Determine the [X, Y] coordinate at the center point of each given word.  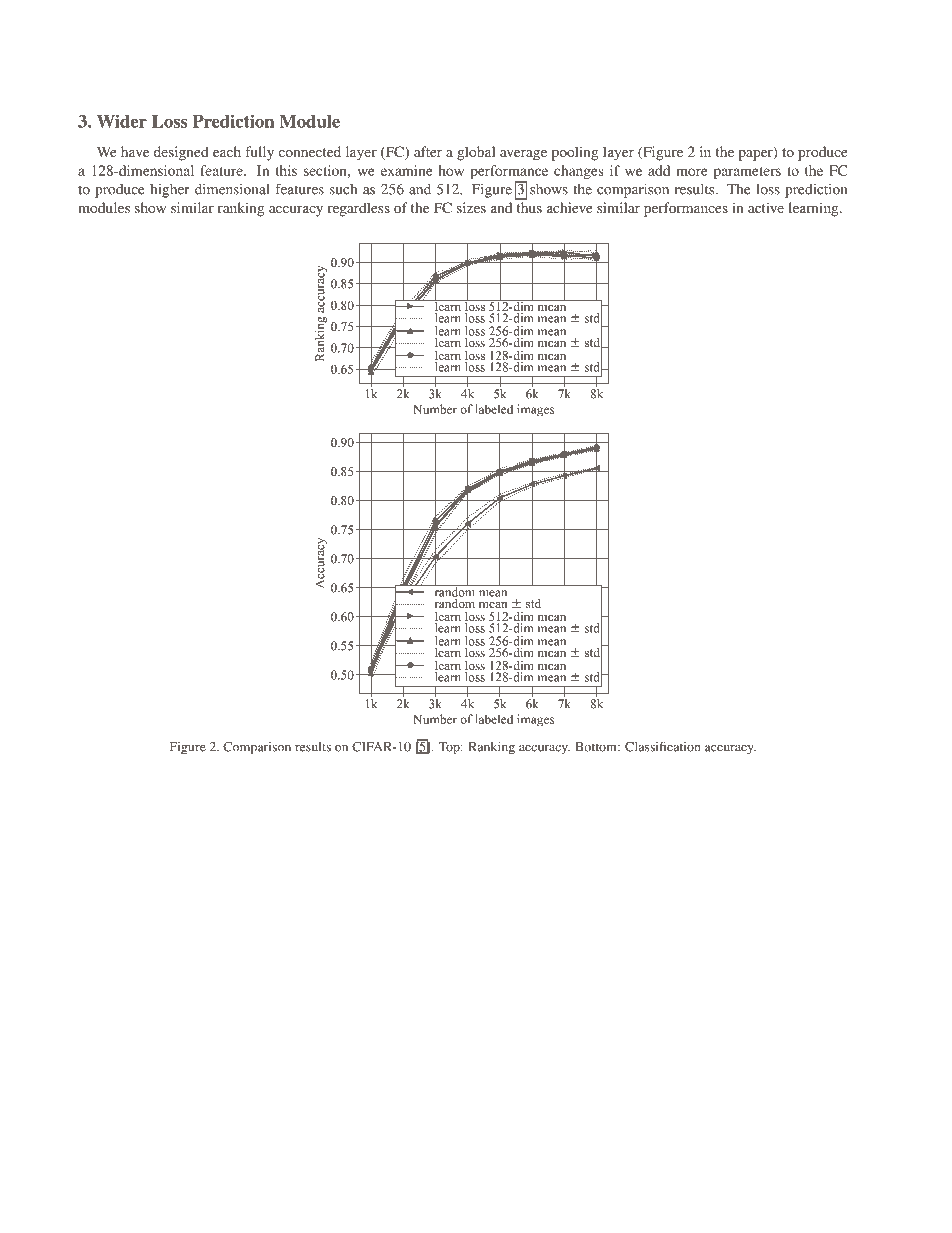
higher [170, 190]
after [428, 151]
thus [529, 207]
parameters [747, 173]
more [692, 172]
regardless [359, 209]
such [343, 189]
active [766, 207]
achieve [569, 207]
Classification [662, 746]
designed [181, 153]
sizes [471, 207]
